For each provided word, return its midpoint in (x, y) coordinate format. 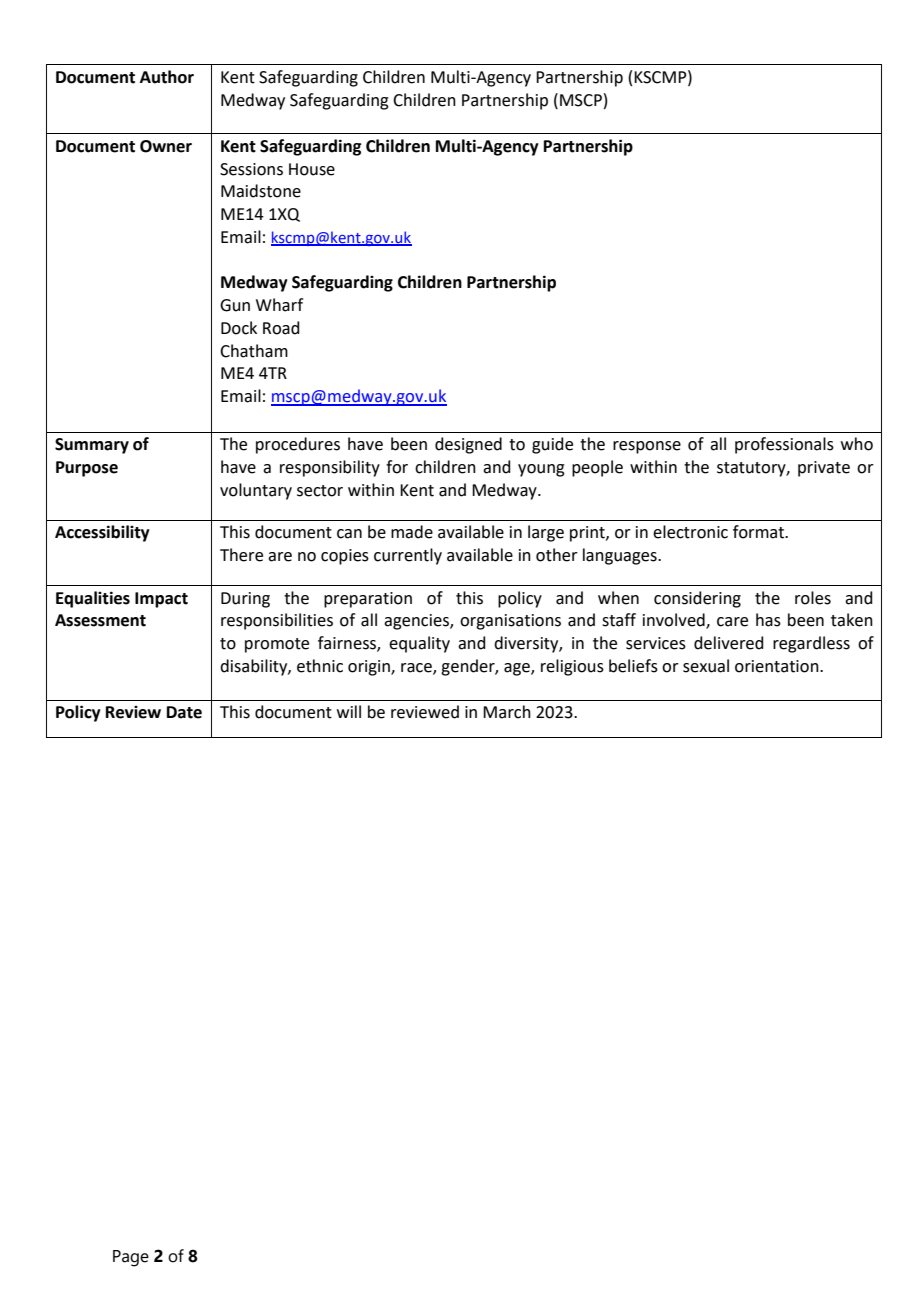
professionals (784, 445)
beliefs (633, 666)
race (417, 669)
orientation (778, 666)
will (349, 711)
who (857, 444)
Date (184, 712)
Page (131, 1258)
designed (468, 445)
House (312, 169)
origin (370, 668)
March (507, 712)
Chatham (254, 351)
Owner (166, 146)
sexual (706, 666)
